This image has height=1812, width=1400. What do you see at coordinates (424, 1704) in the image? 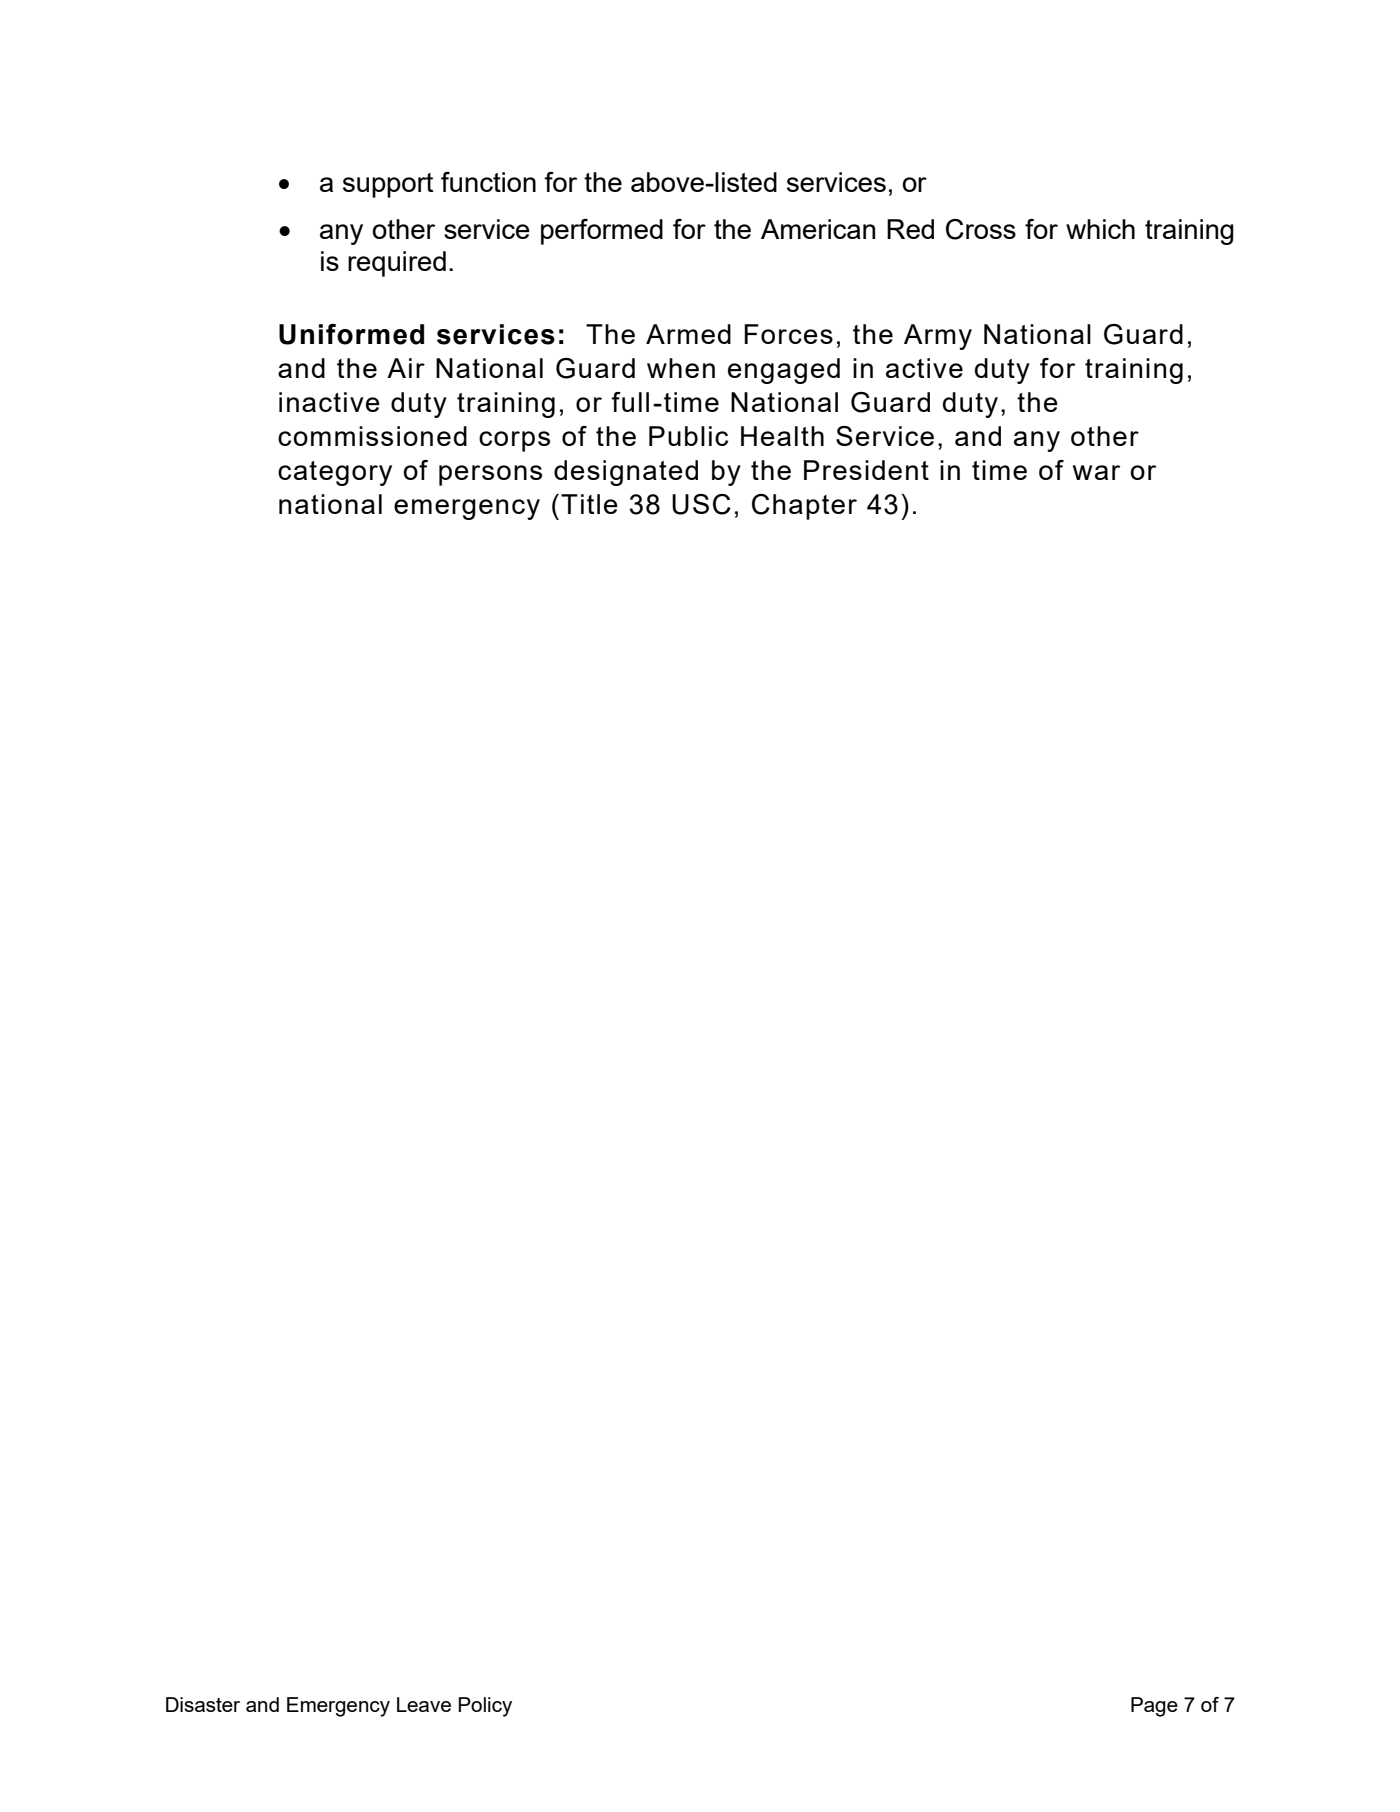
I see `Leave` at bounding box center [424, 1704].
